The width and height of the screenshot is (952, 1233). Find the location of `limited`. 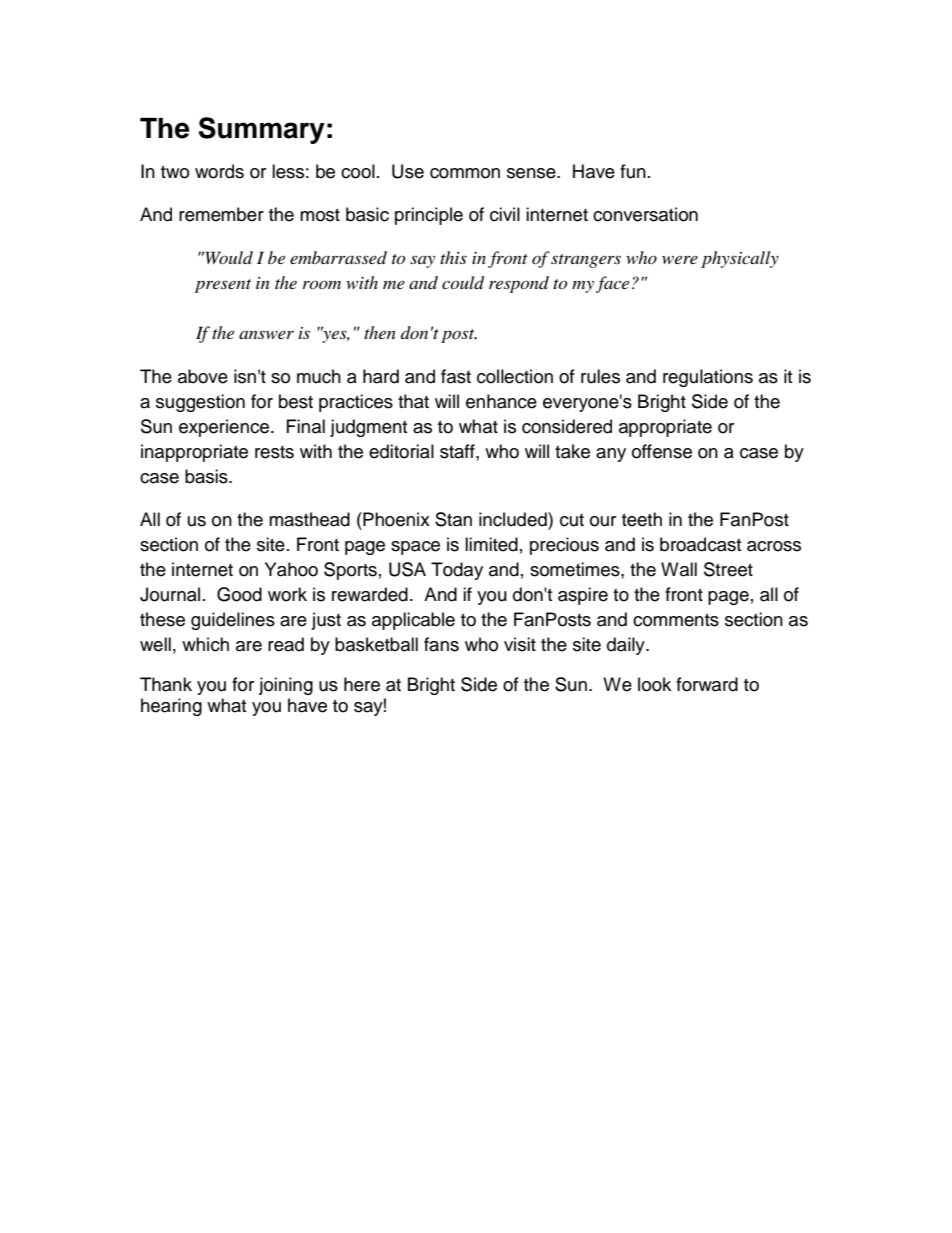

limited is located at coordinates (491, 544).
